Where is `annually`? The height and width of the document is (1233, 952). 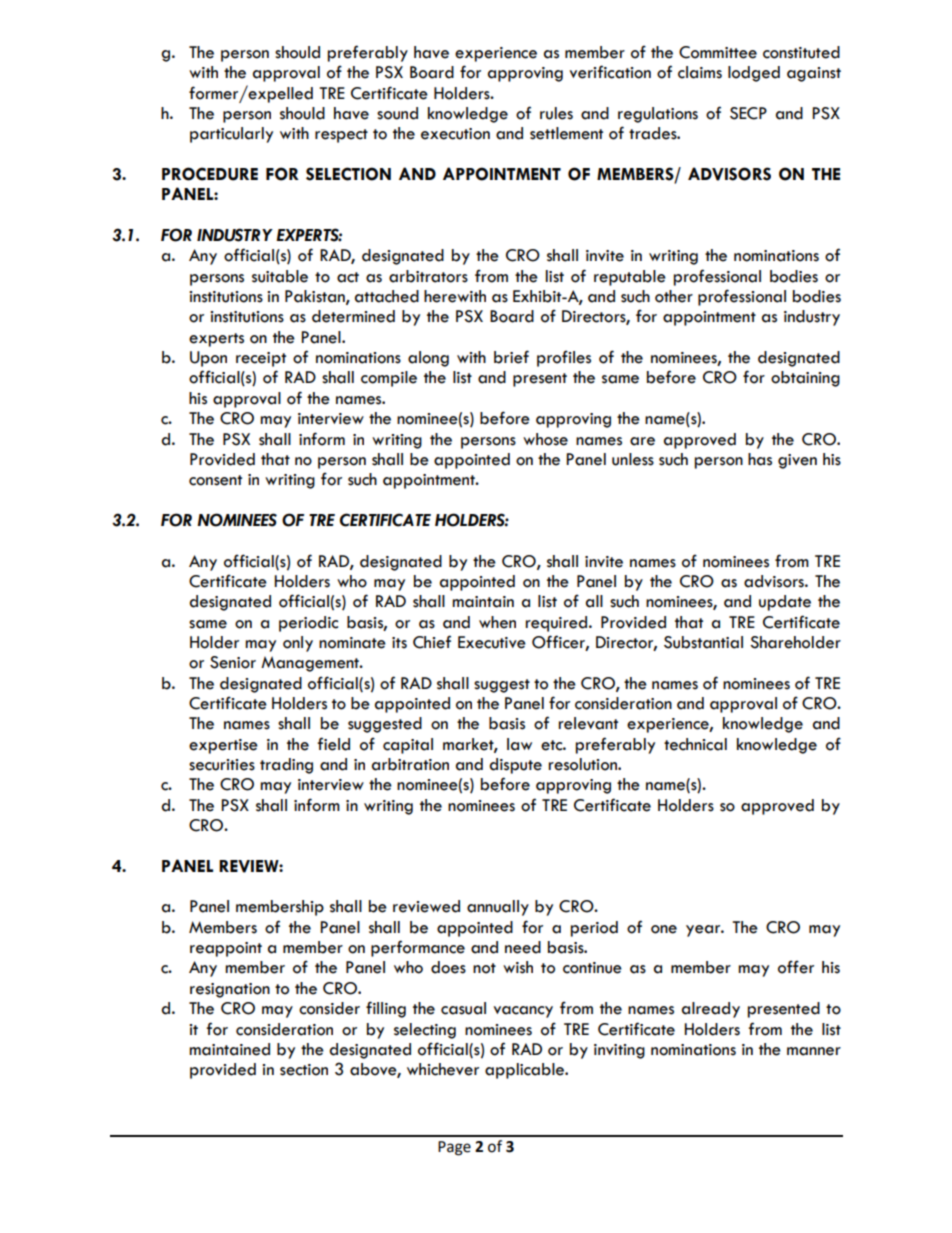 annually is located at coordinates (498, 908).
